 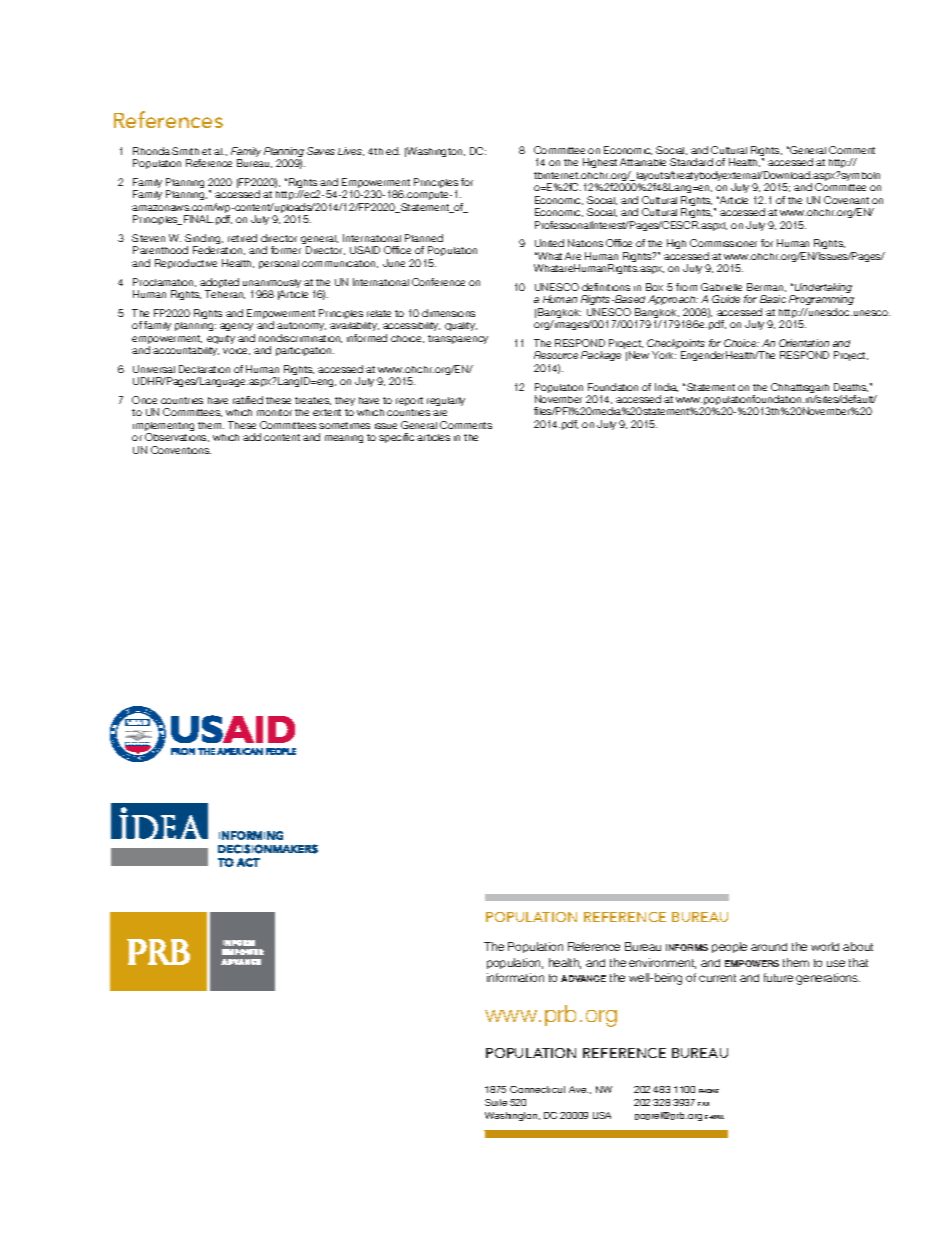 I want to click on Chhattisgarh, so click(x=800, y=389).
